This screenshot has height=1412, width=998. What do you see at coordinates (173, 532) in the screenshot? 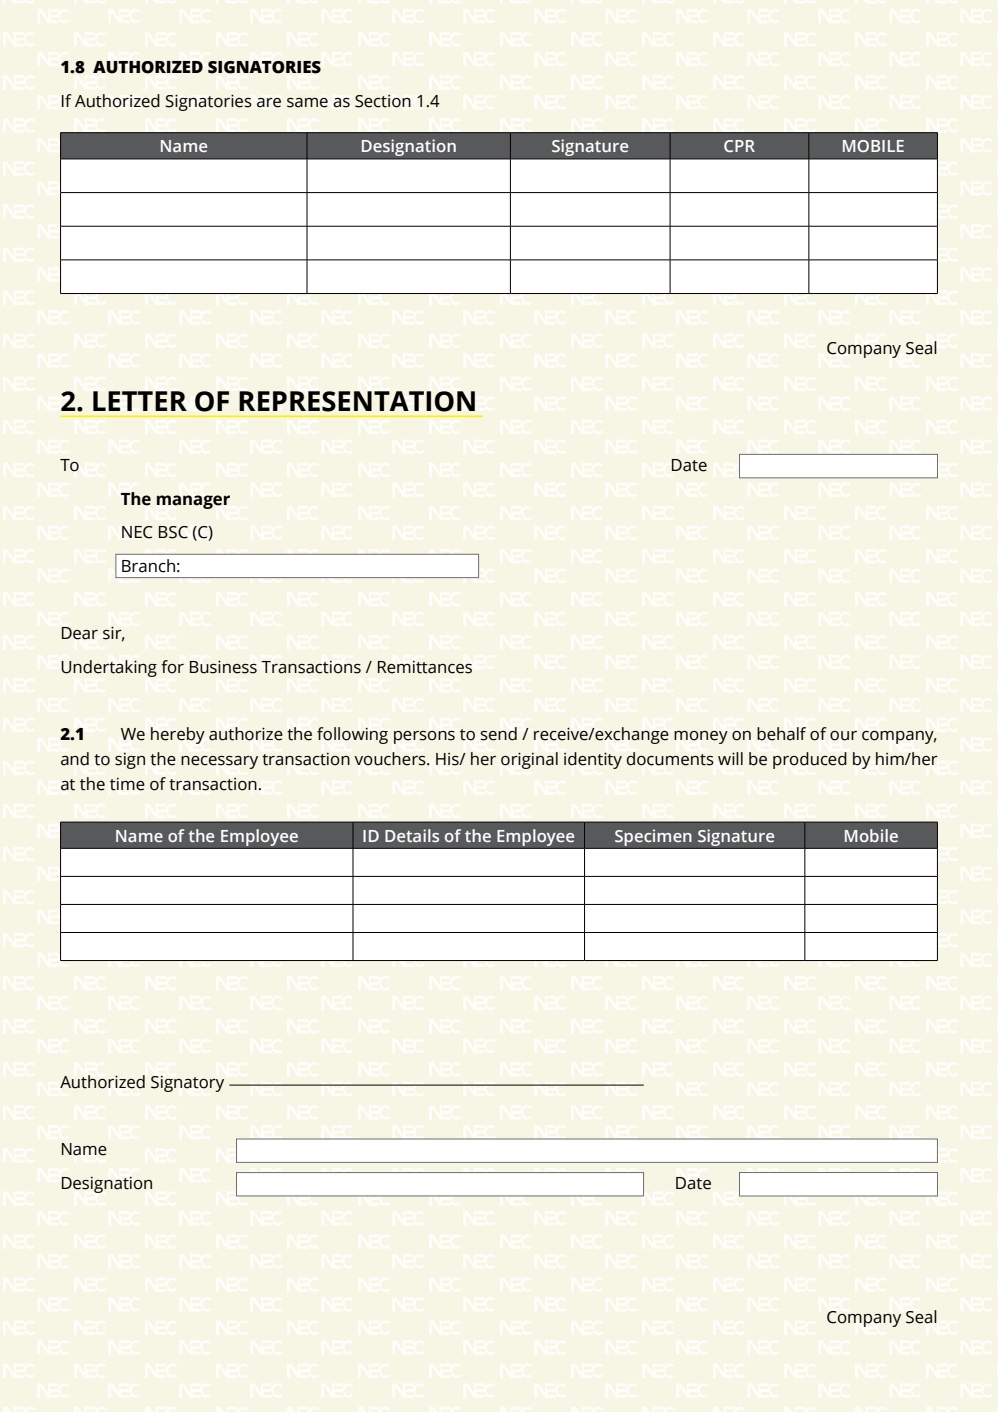
I see `BSC` at bounding box center [173, 532].
